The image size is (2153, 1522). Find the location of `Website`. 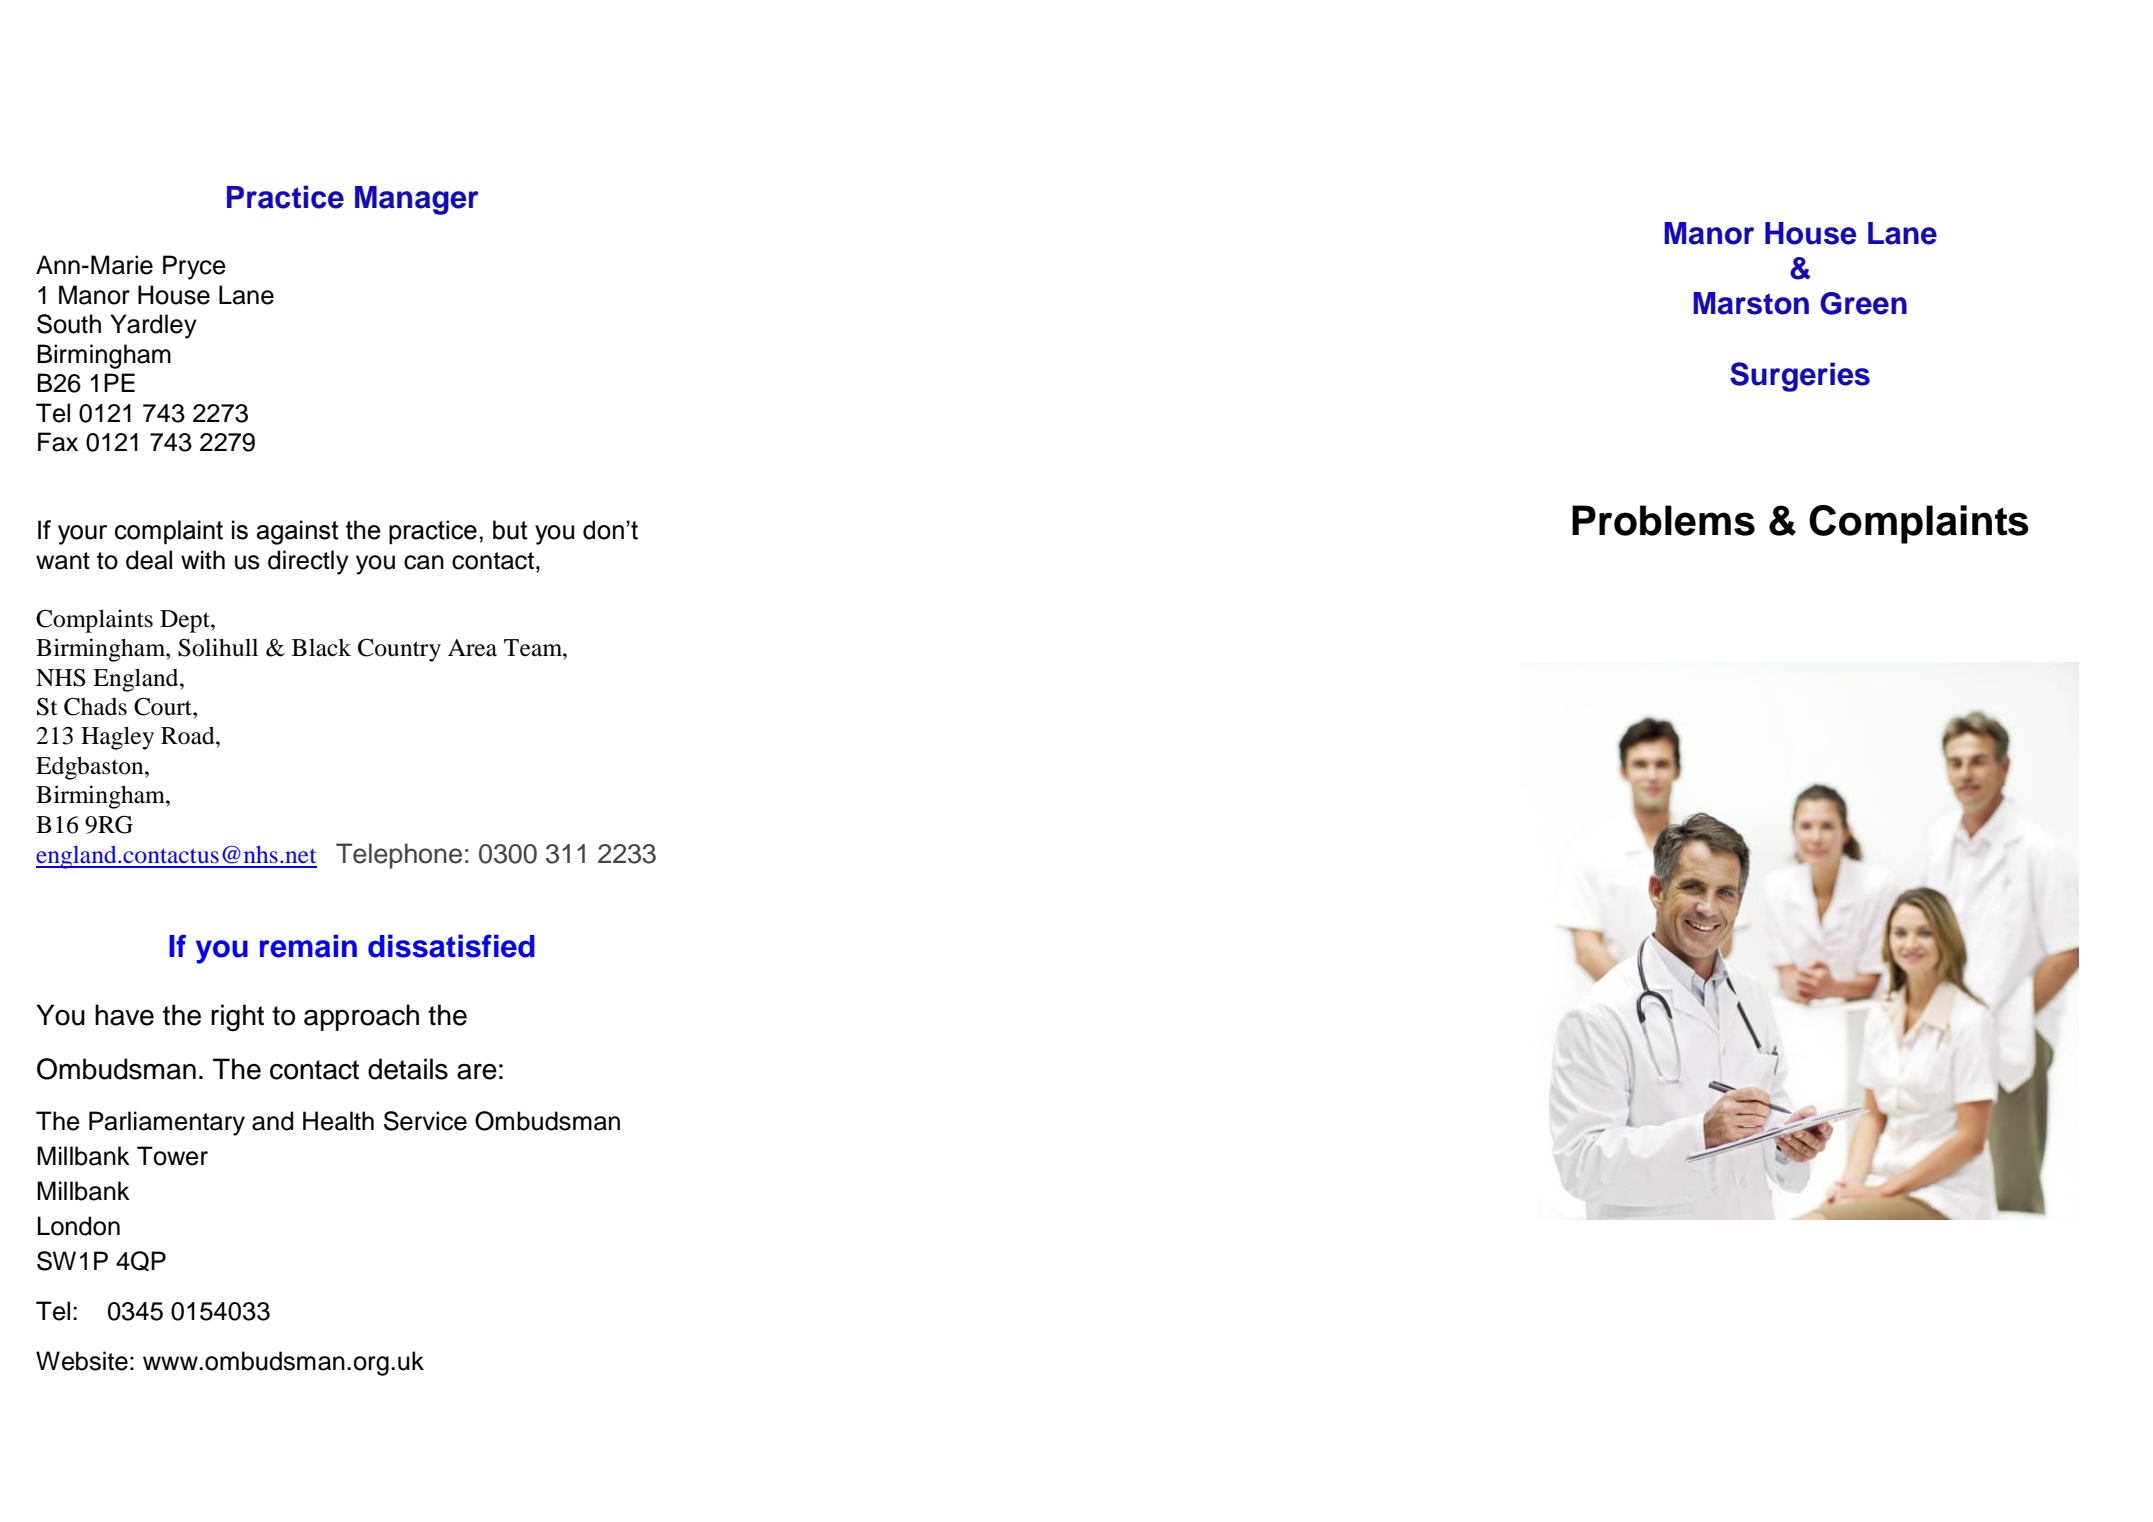

Website is located at coordinates (82, 1361).
